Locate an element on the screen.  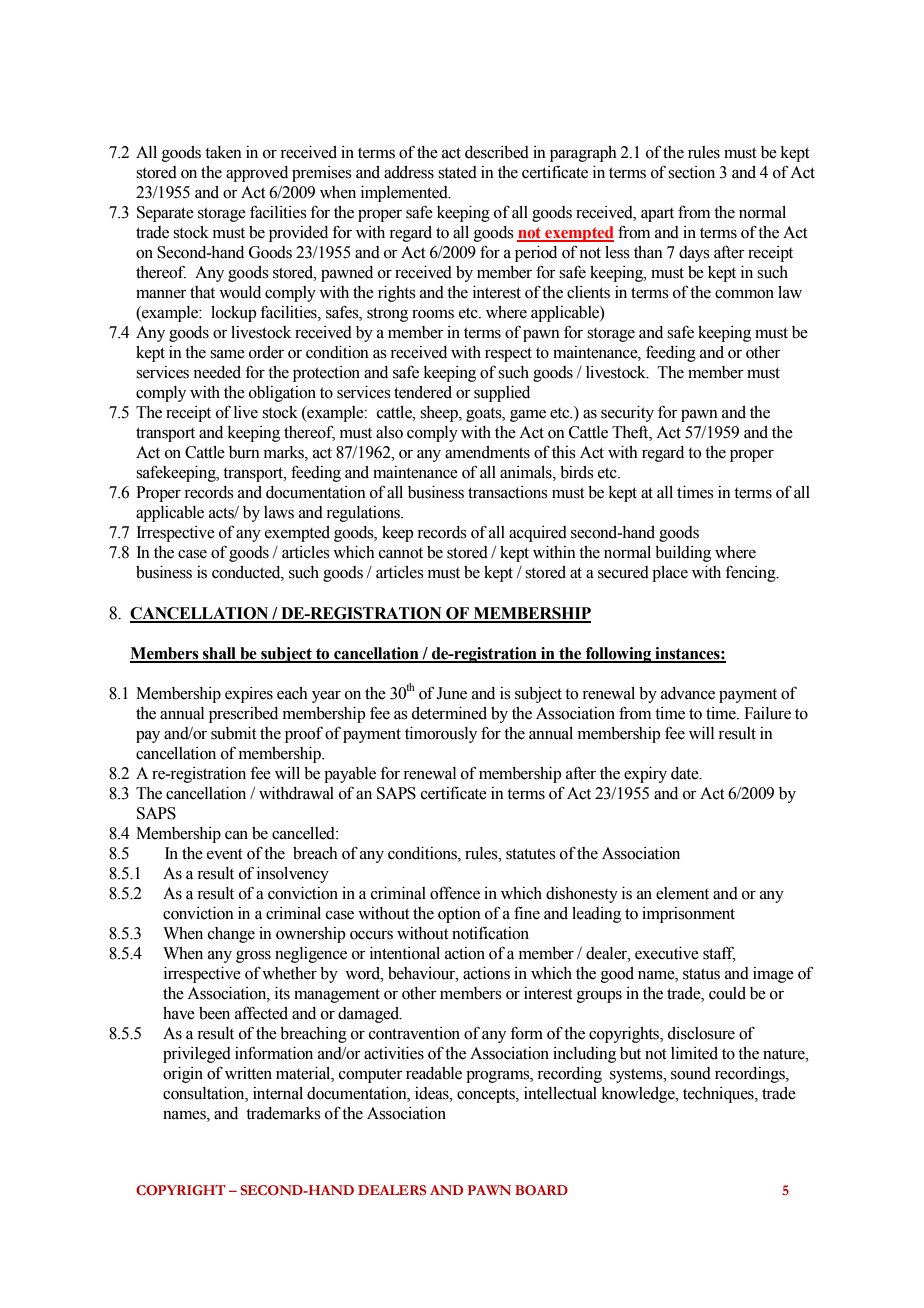
burn is located at coordinates (244, 452).
